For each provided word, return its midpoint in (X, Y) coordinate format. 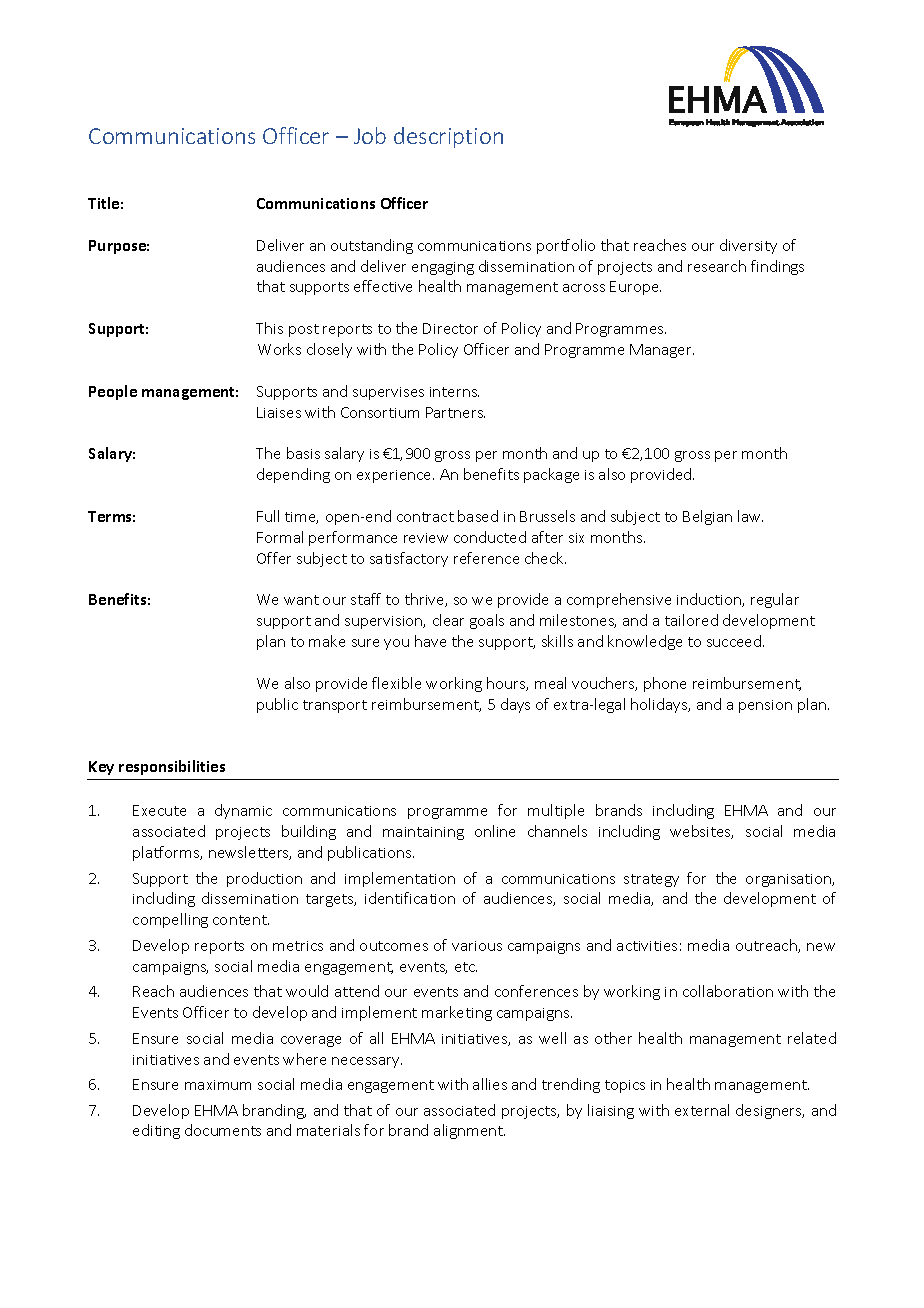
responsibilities (172, 767)
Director (450, 328)
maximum (218, 1085)
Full (268, 516)
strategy (651, 880)
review (426, 538)
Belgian (707, 517)
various (477, 946)
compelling (170, 920)
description (448, 137)
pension (765, 706)
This (269, 328)
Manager (662, 351)
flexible (396, 683)
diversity (748, 246)
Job (370, 135)
